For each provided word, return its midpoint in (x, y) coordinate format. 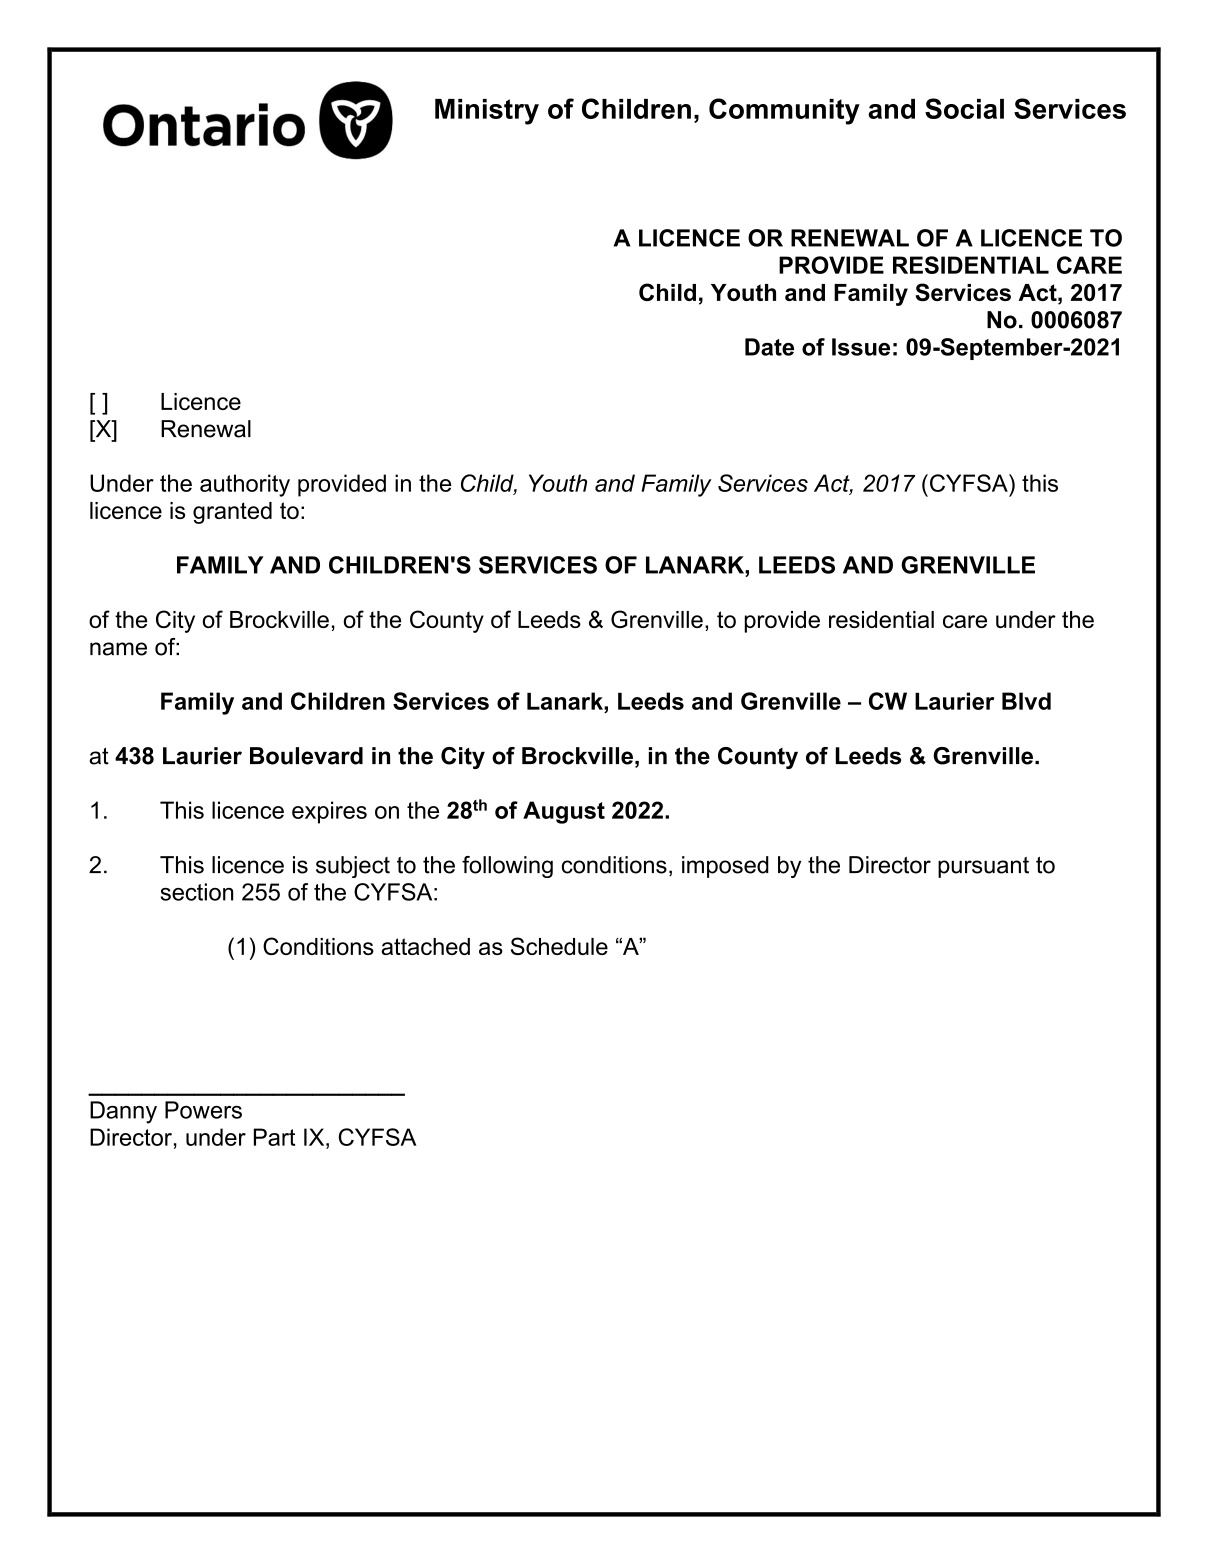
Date (769, 347)
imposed (725, 867)
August (564, 812)
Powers (203, 1110)
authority (245, 485)
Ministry (487, 112)
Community (784, 111)
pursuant (983, 867)
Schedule (559, 946)
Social (964, 108)
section (197, 892)
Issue (861, 347)
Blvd (1026, 701)
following (507, 867)
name (118, 649)
